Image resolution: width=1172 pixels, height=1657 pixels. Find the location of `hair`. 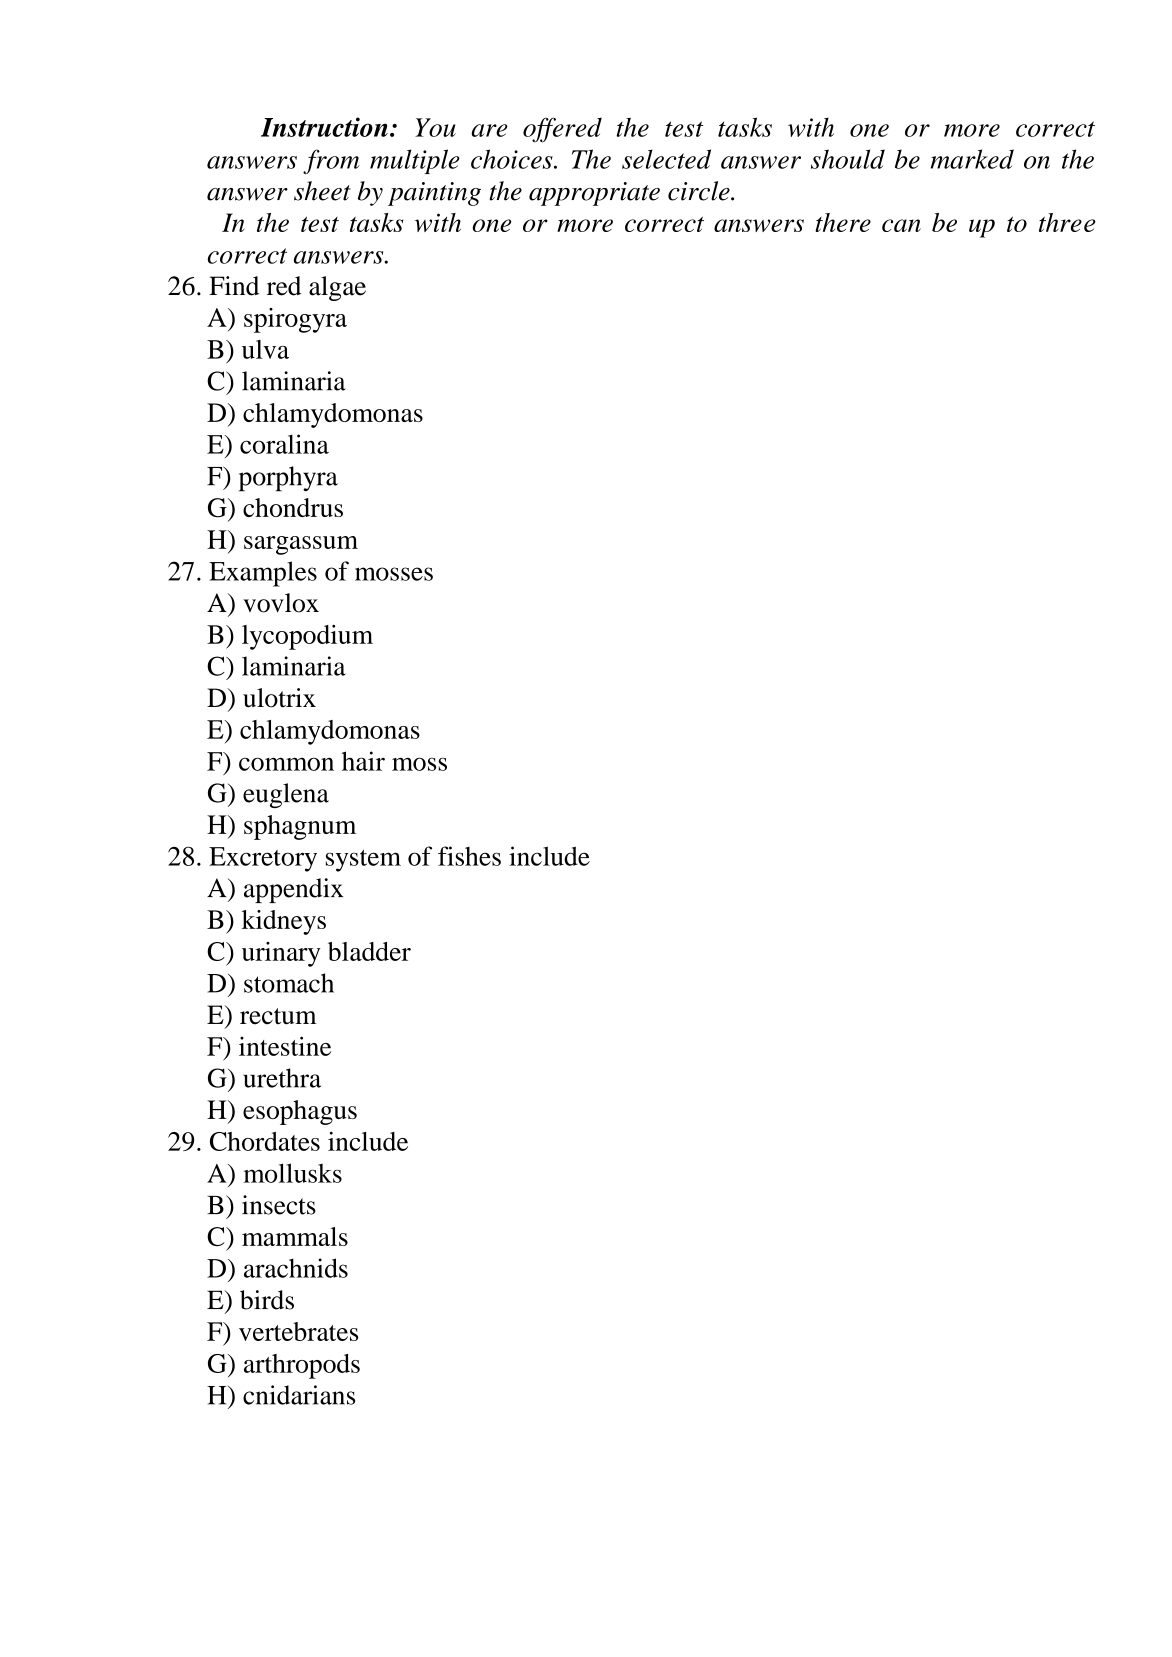

hair is located at coordinates (363, 761).
